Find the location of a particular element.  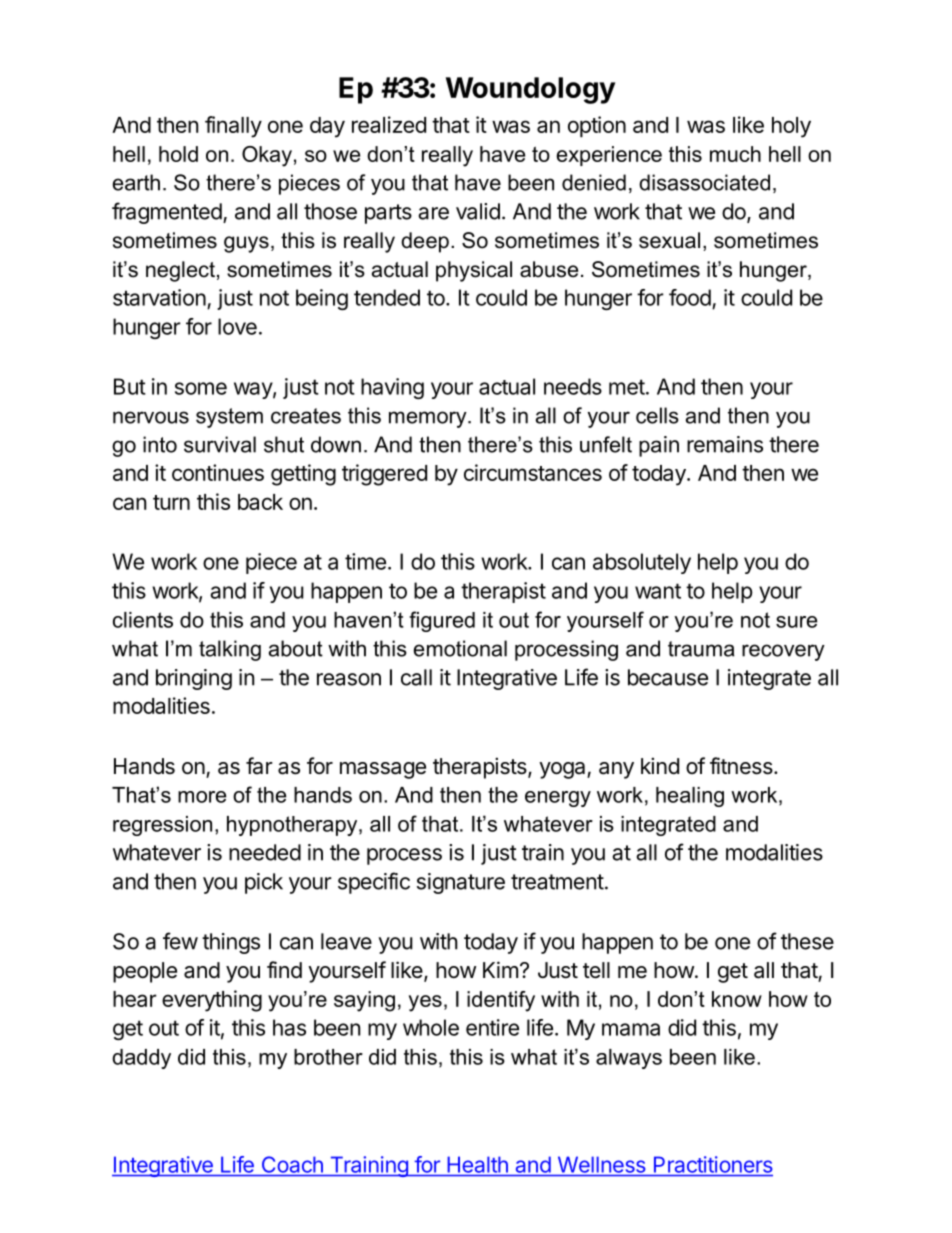

much is located at coordinates (735, 154).
